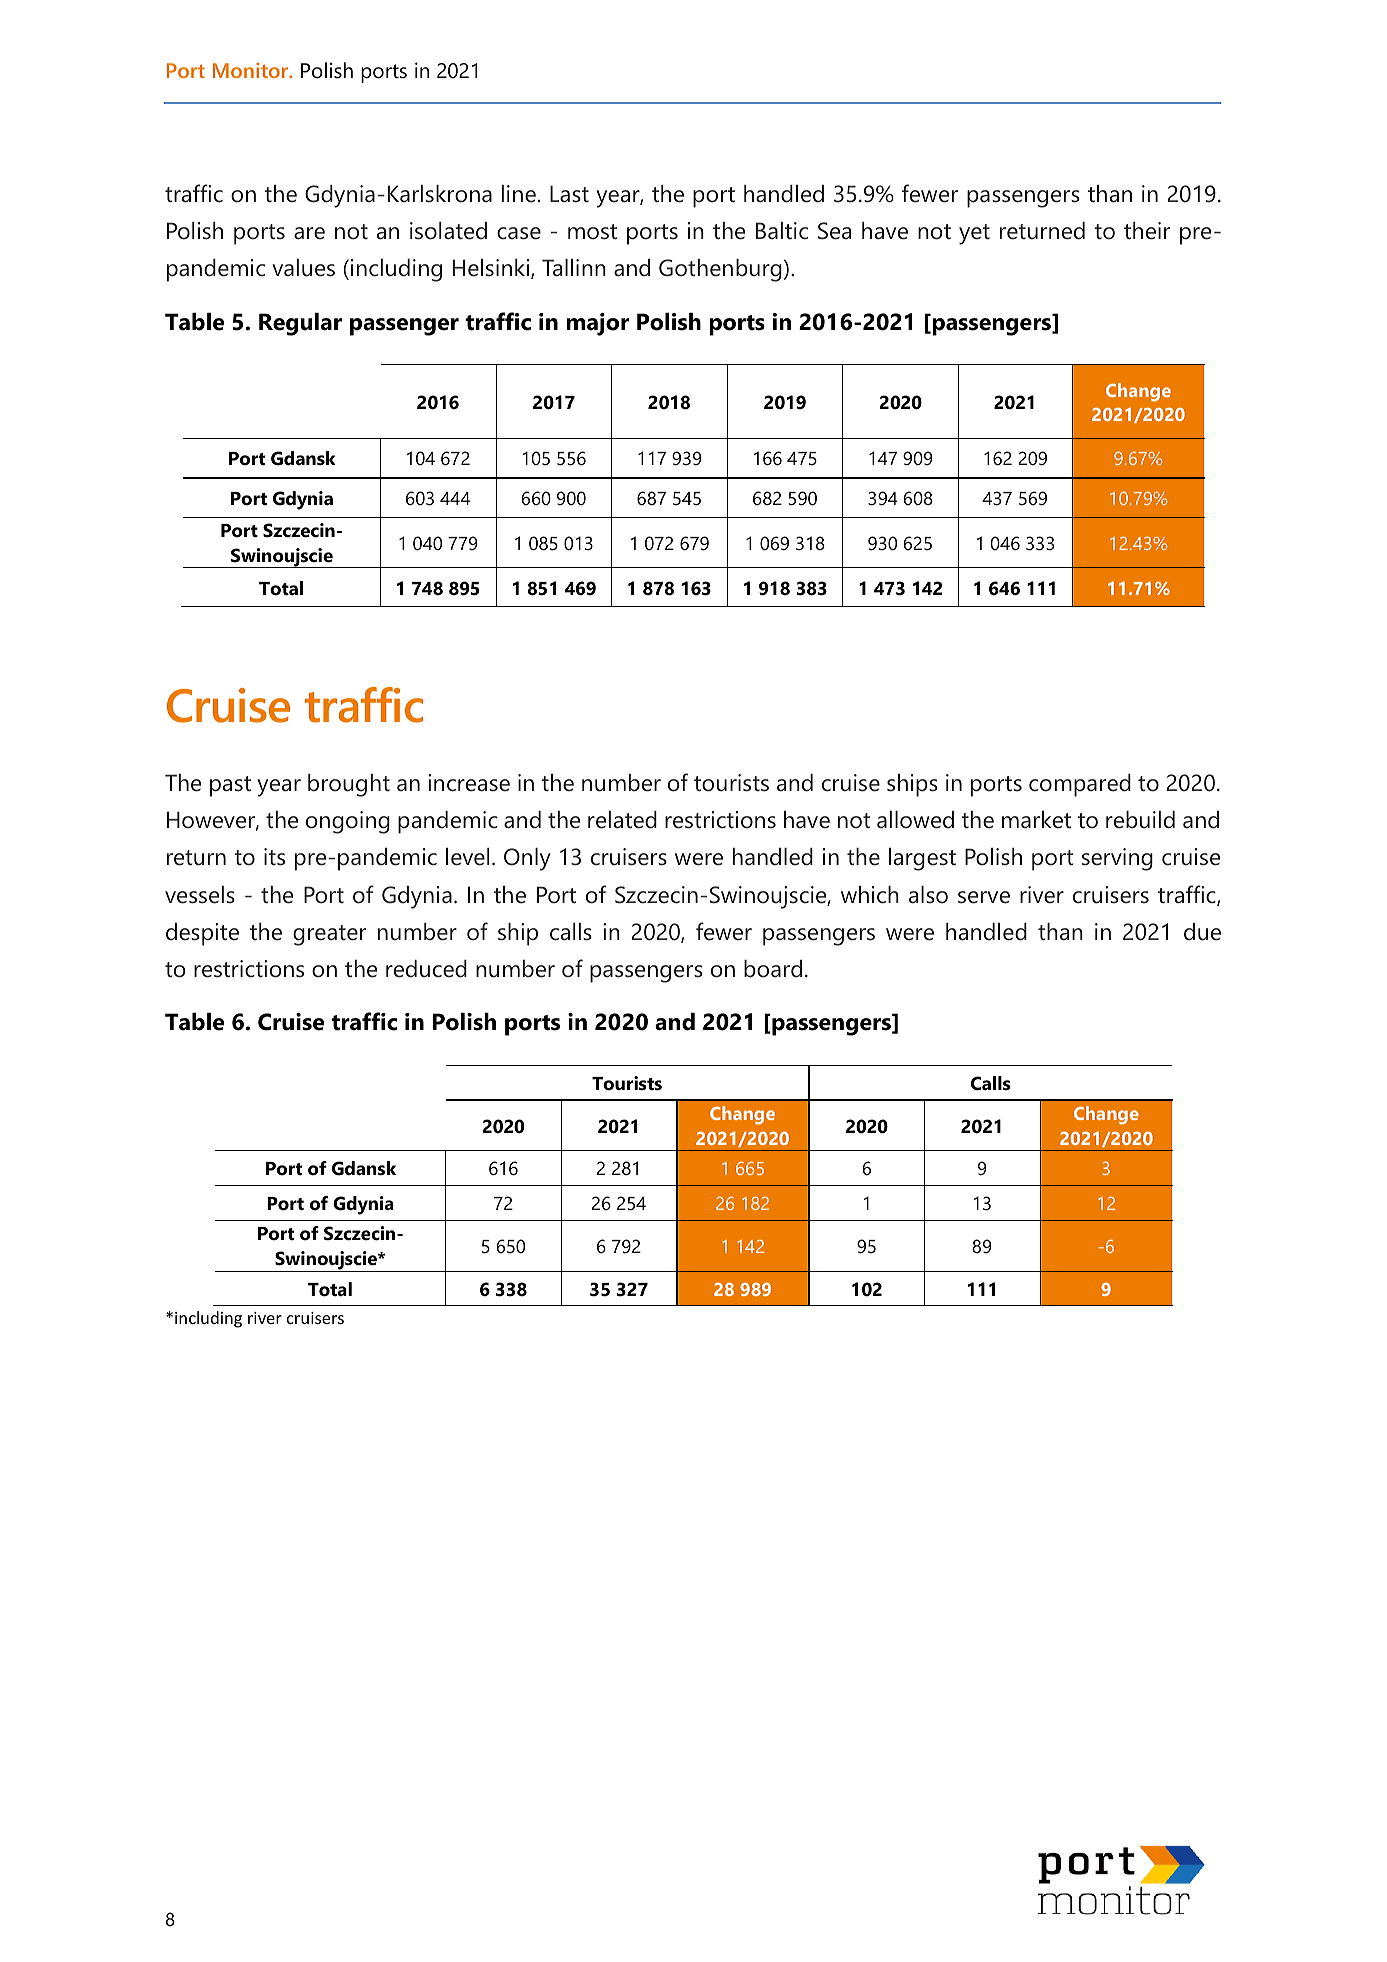  I want to click on greater, so click(329, 935).
